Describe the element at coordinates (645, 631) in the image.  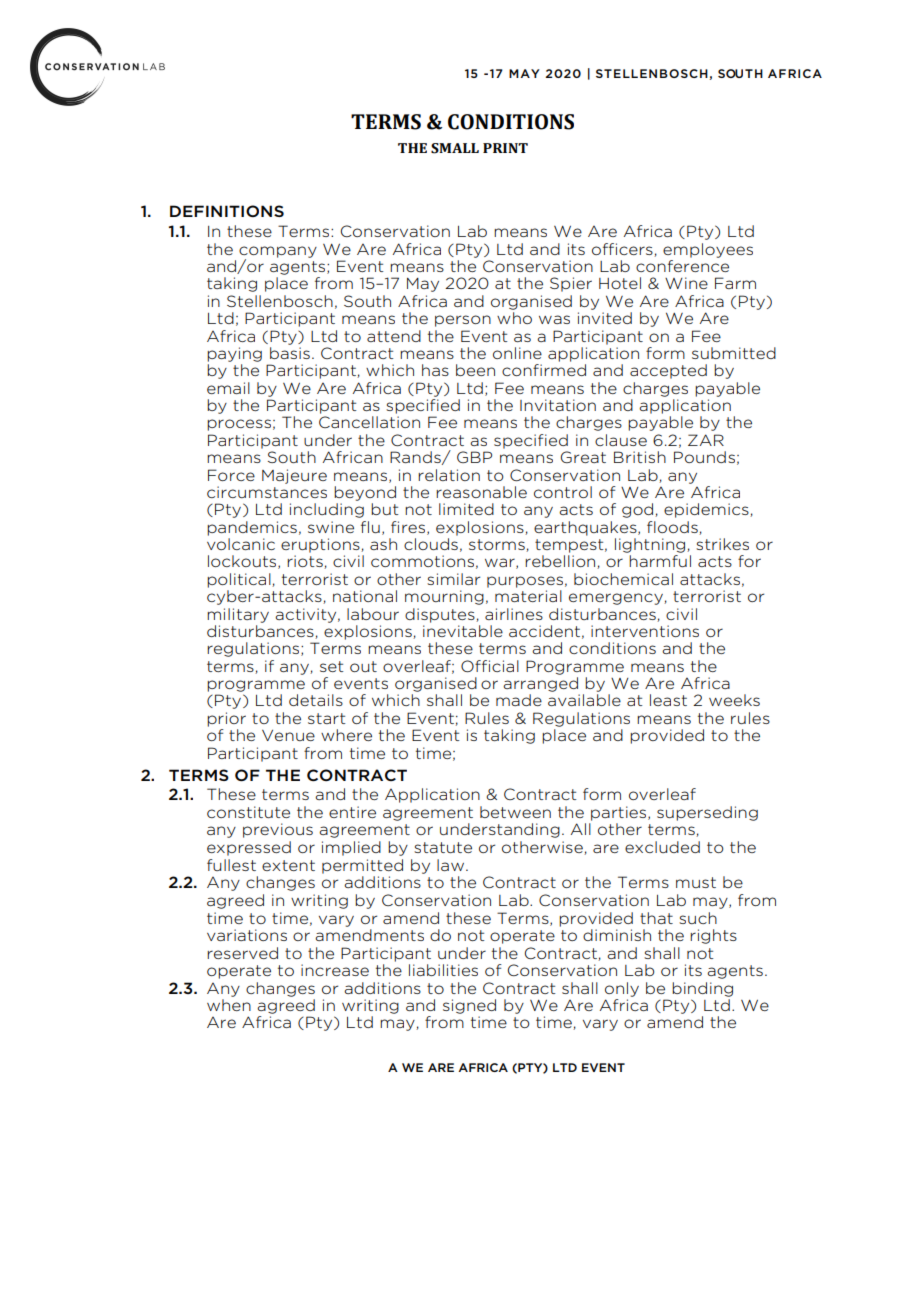
I see `interventions` at that location.
